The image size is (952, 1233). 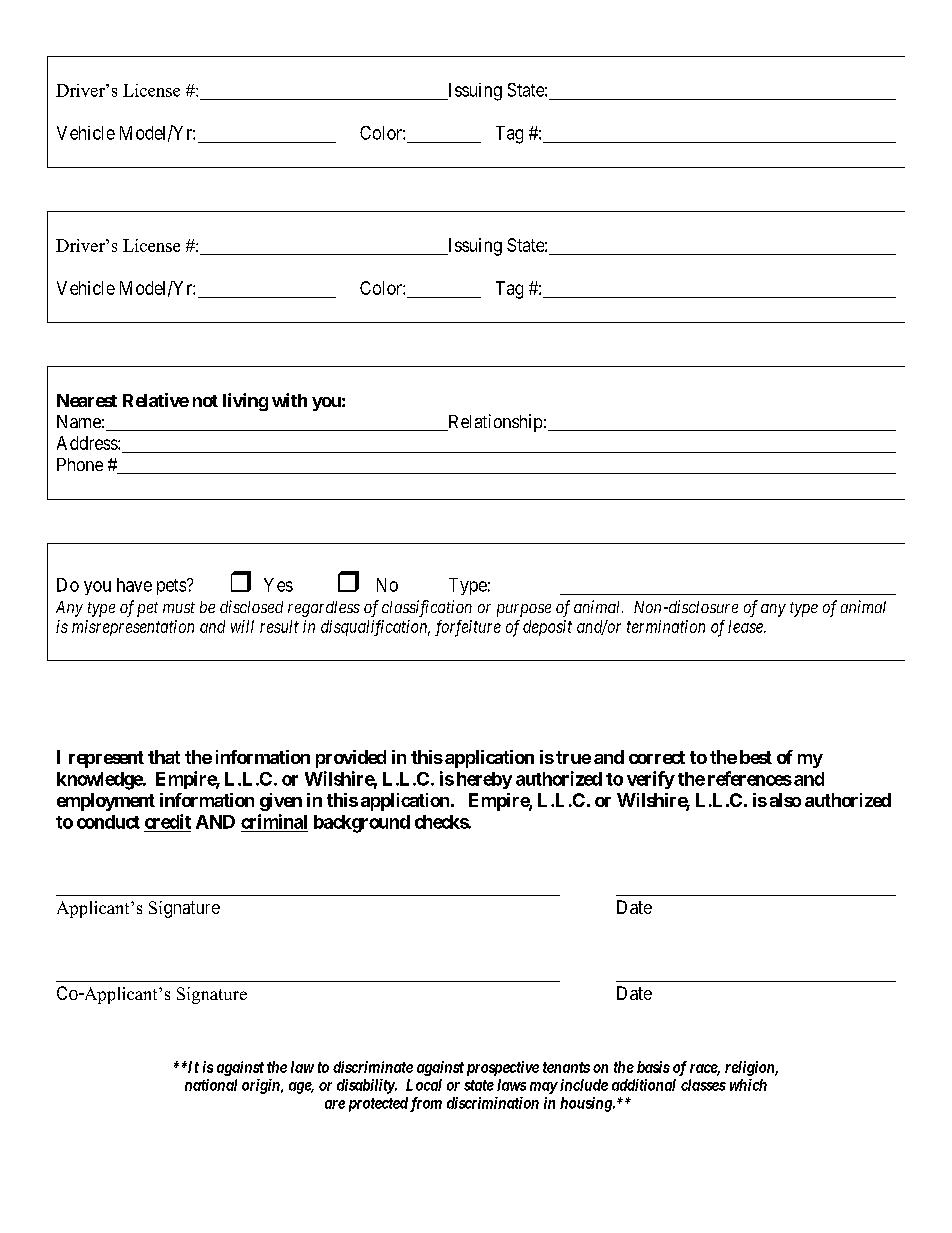 I want to click on Relationship, so click(x=494, y=423).
